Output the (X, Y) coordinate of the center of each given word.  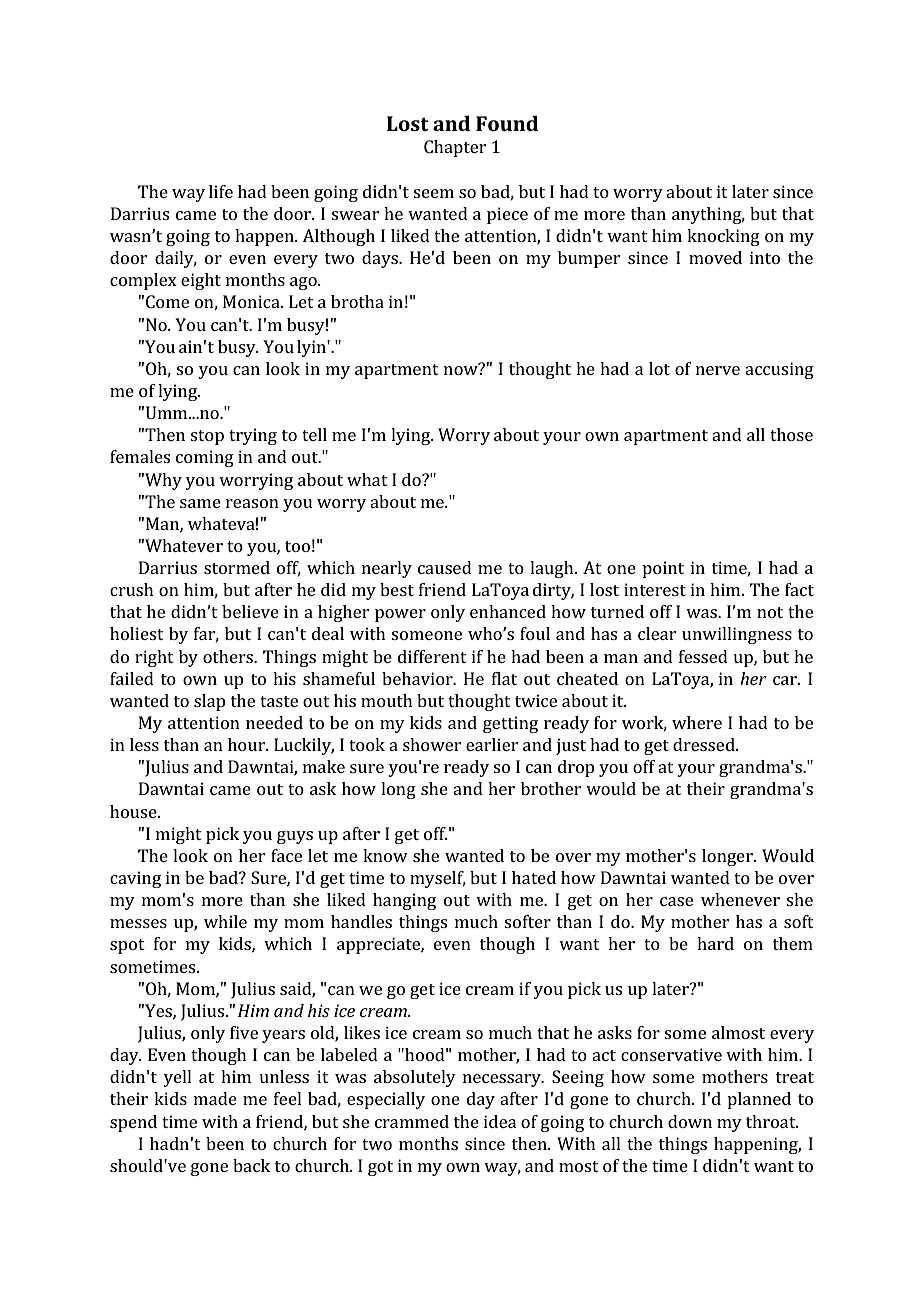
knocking (723, 237)
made (215, 1098)
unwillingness (737, 635)
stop (207, 437)
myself (438, 879)
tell (314, 434)
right (154, 658)
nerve (718, 370)
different (432, 656)
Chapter (455, 148)
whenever (740, 899)
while (225, 921)
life (221, 191)
